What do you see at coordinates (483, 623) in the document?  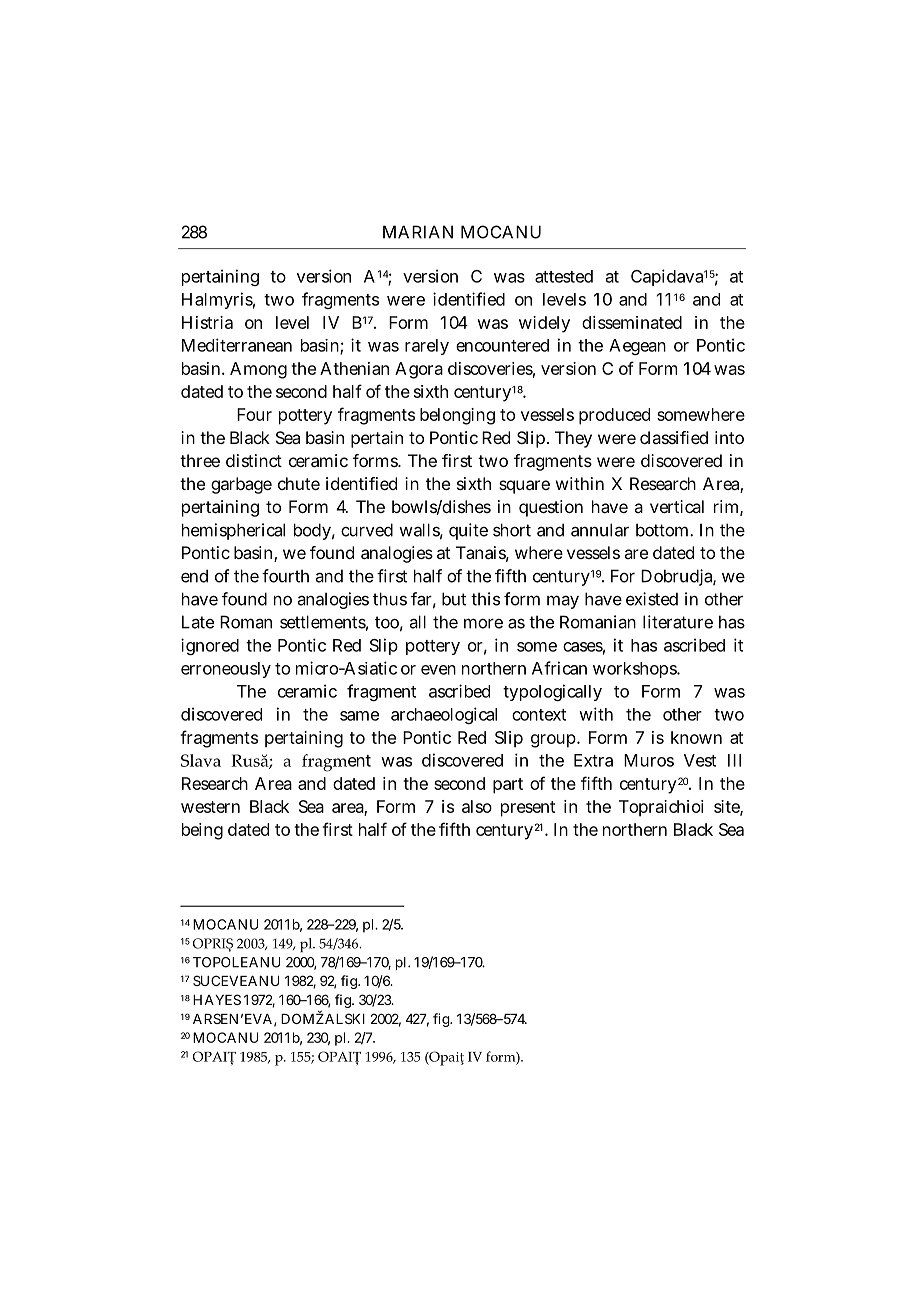 I see `more` at bounding box center [483, 623].
